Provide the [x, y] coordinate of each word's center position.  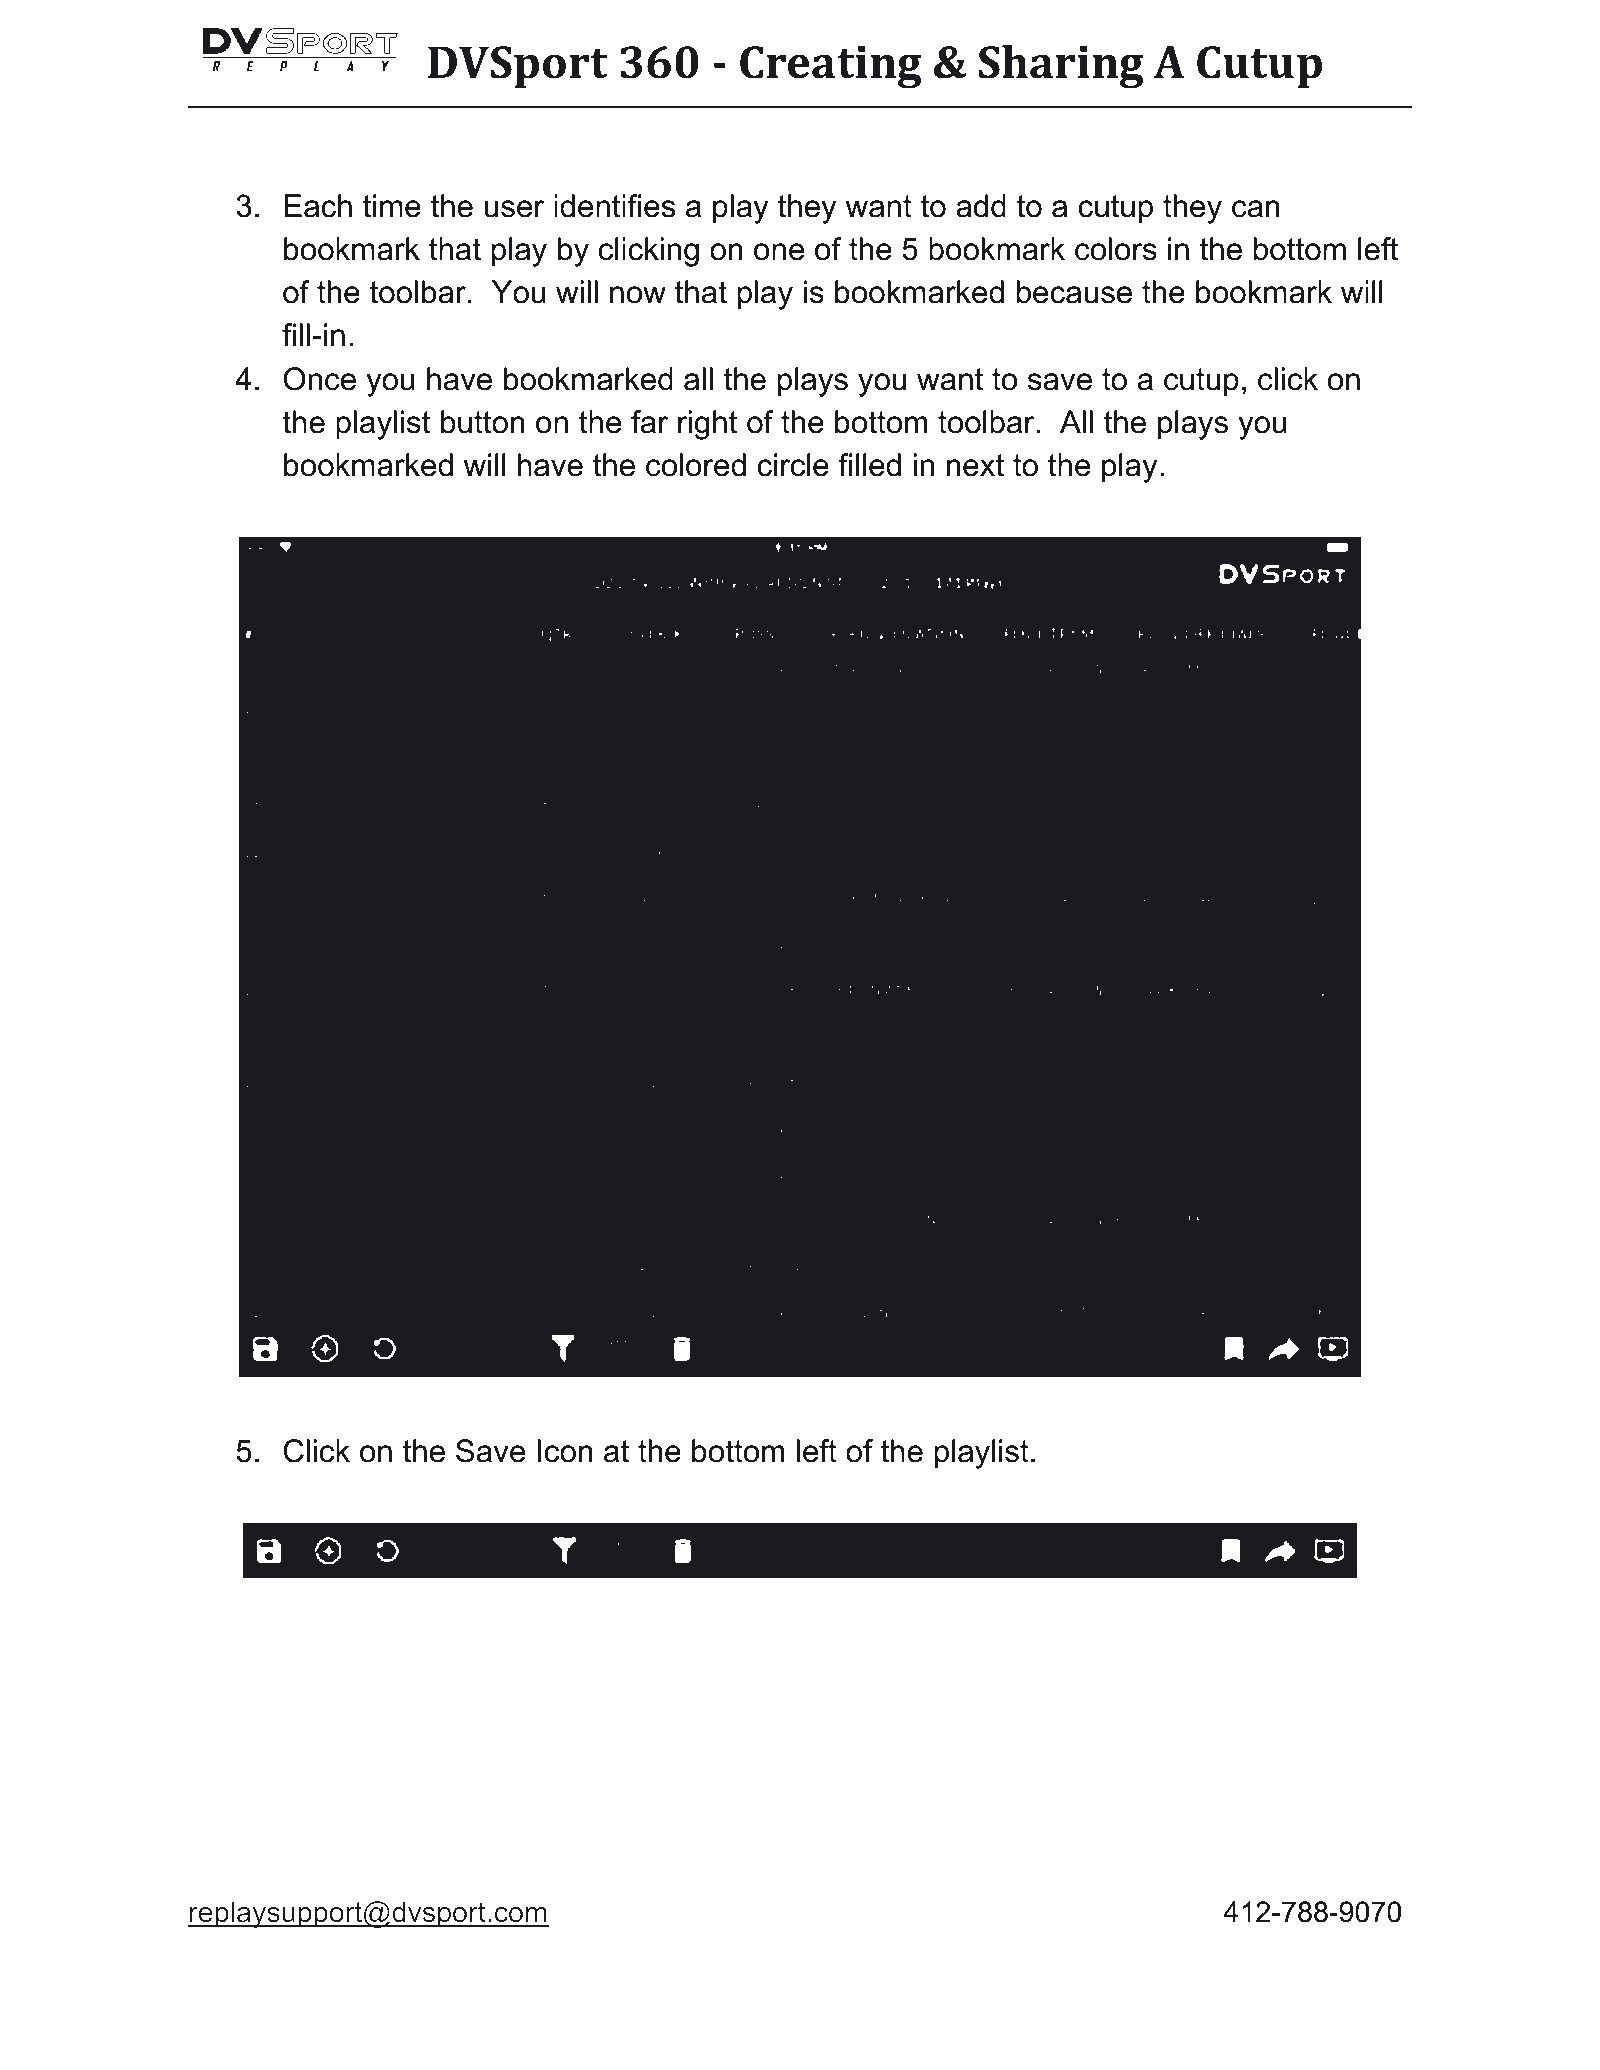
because [1074, 292]
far [649, 422]
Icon [565, 1451]
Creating [831, 67]
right [707, 425]
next [975, 465]
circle [793, 465]
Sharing [1061, 67]
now [638, 295]
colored [696, 465]
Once [319, 379]
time [392, 206]
